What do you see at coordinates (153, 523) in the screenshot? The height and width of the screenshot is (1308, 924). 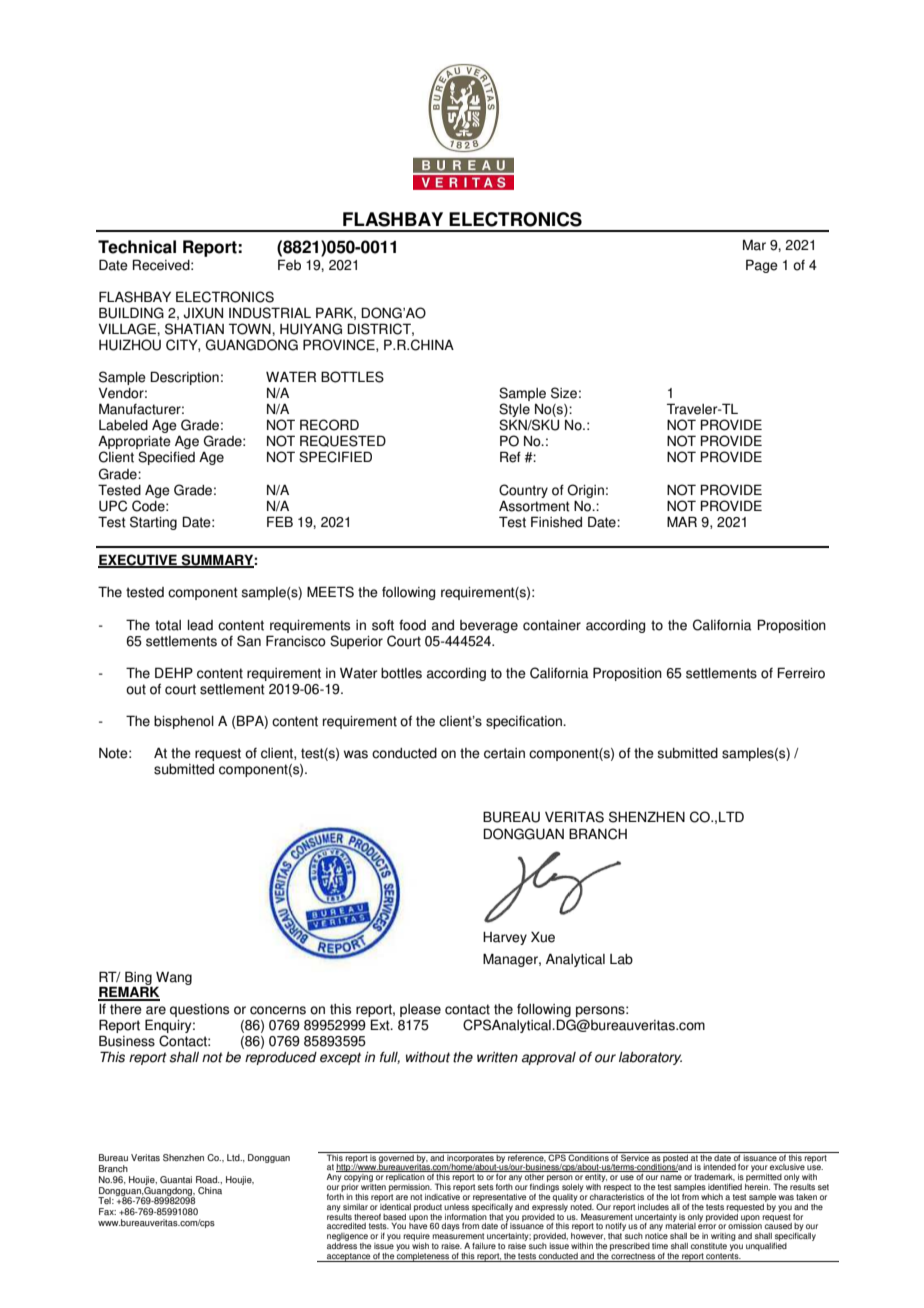 I see `Starting` at bounding box center [153, 523].
